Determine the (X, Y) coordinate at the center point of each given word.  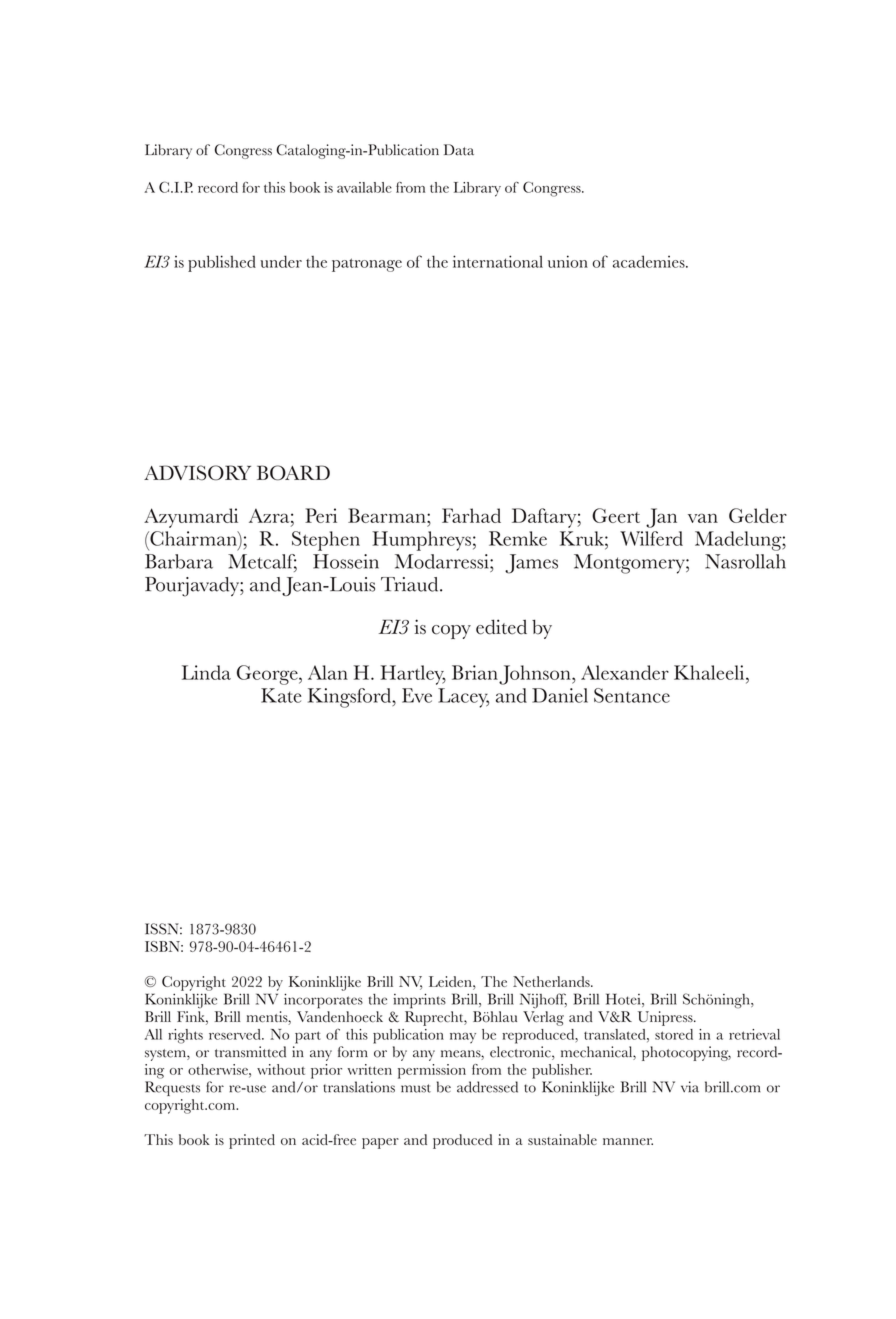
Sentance (632, 695)
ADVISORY (197, 473)
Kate (281, 695)
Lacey (463, 698)
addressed (487, 1087)
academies (650, 261)
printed (252, 1141)
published (222, 263)
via (690, 1087)
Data (459, 150)
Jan (661, 518)
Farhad (471, 515)
